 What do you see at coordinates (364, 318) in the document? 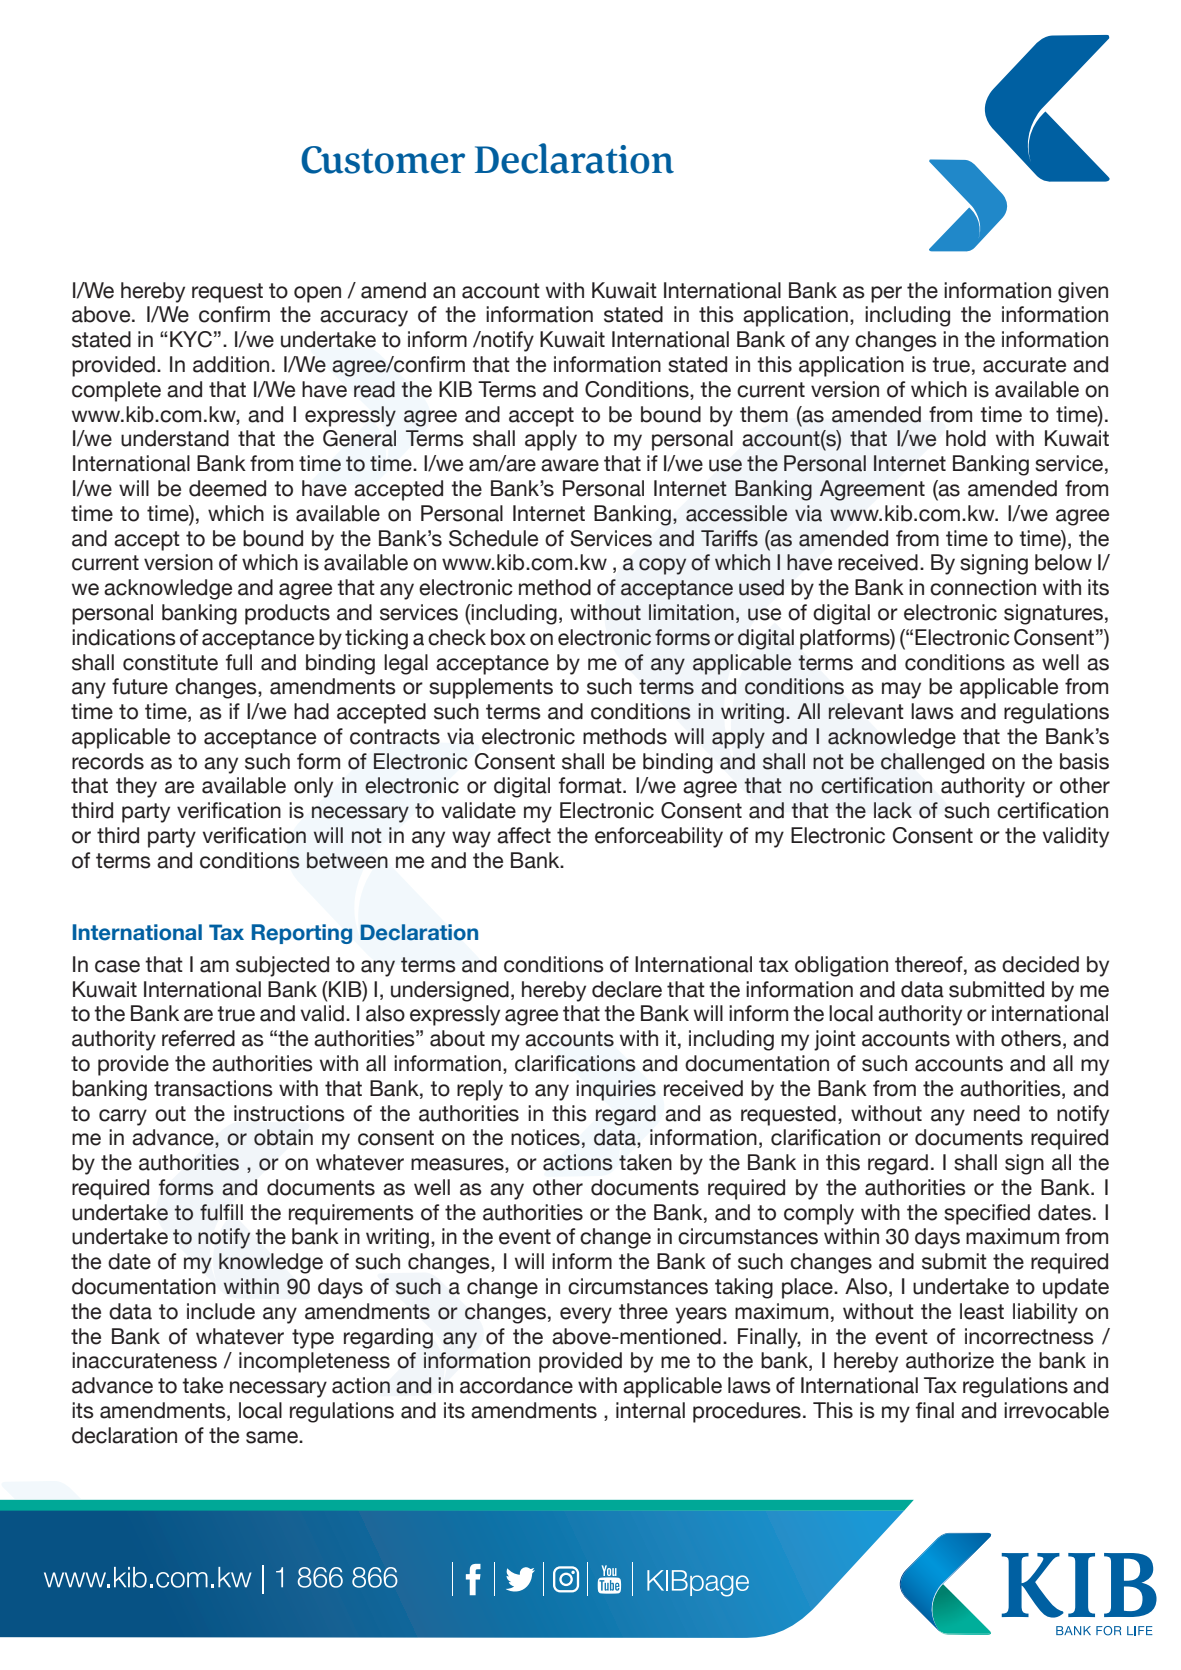
I see `accuracy` at bounding box center [364, 318].
